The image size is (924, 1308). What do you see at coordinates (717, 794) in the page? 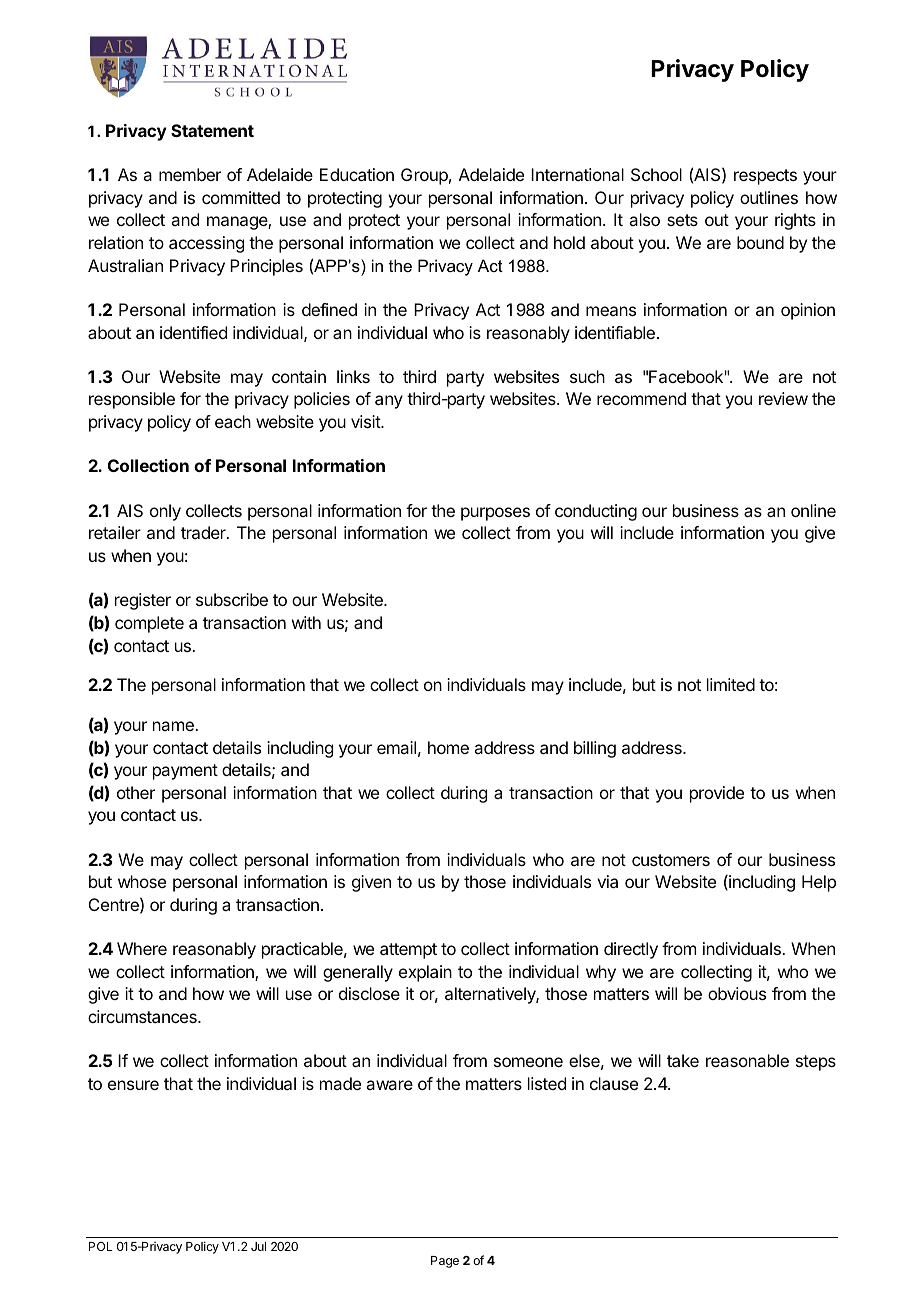
I see `provide` at bounding box center [717, 794].
